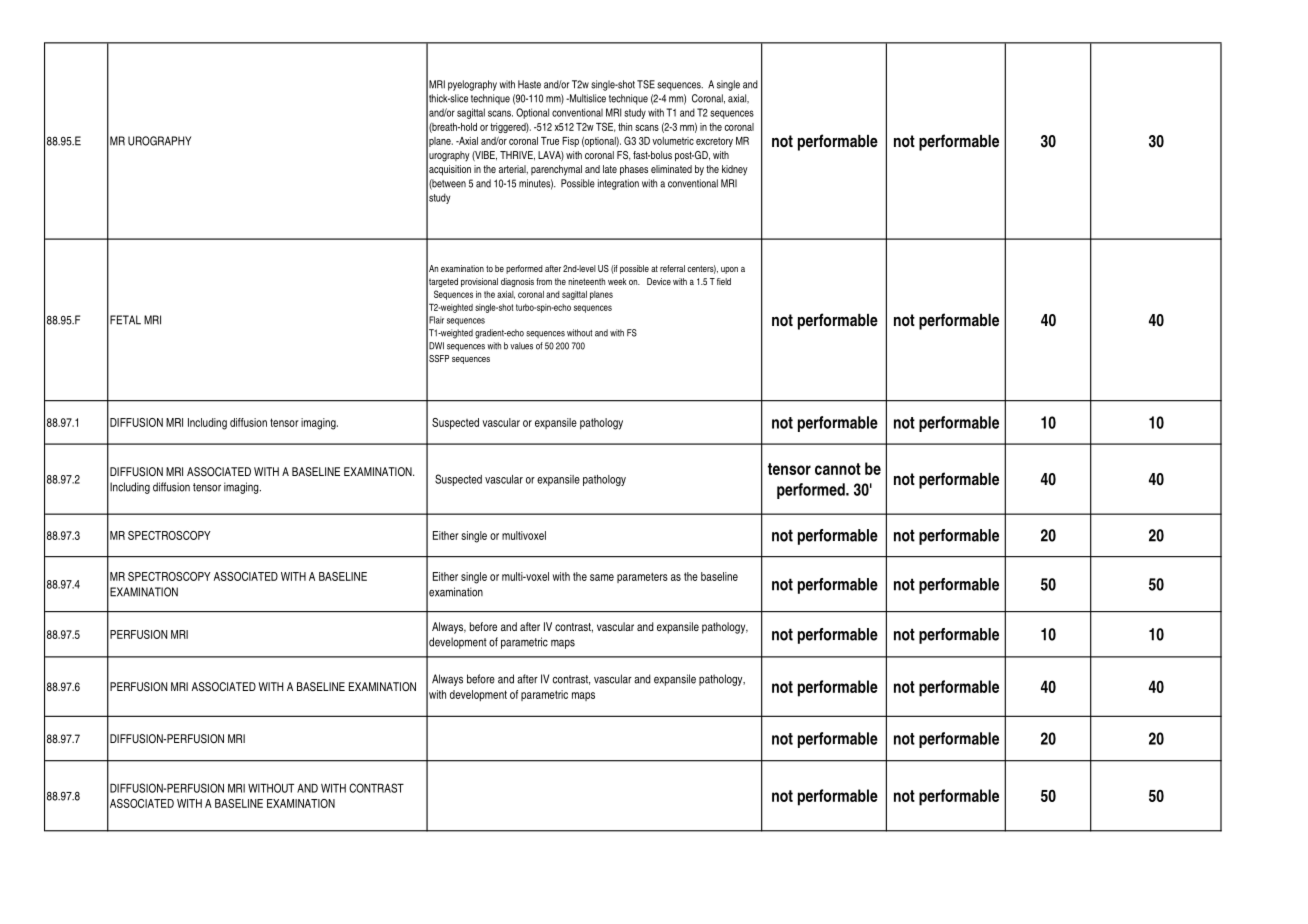 This document has width=1308, height=924. Describe the element at coordinates (529, 84) in the document. I see `Haste` at that location.
